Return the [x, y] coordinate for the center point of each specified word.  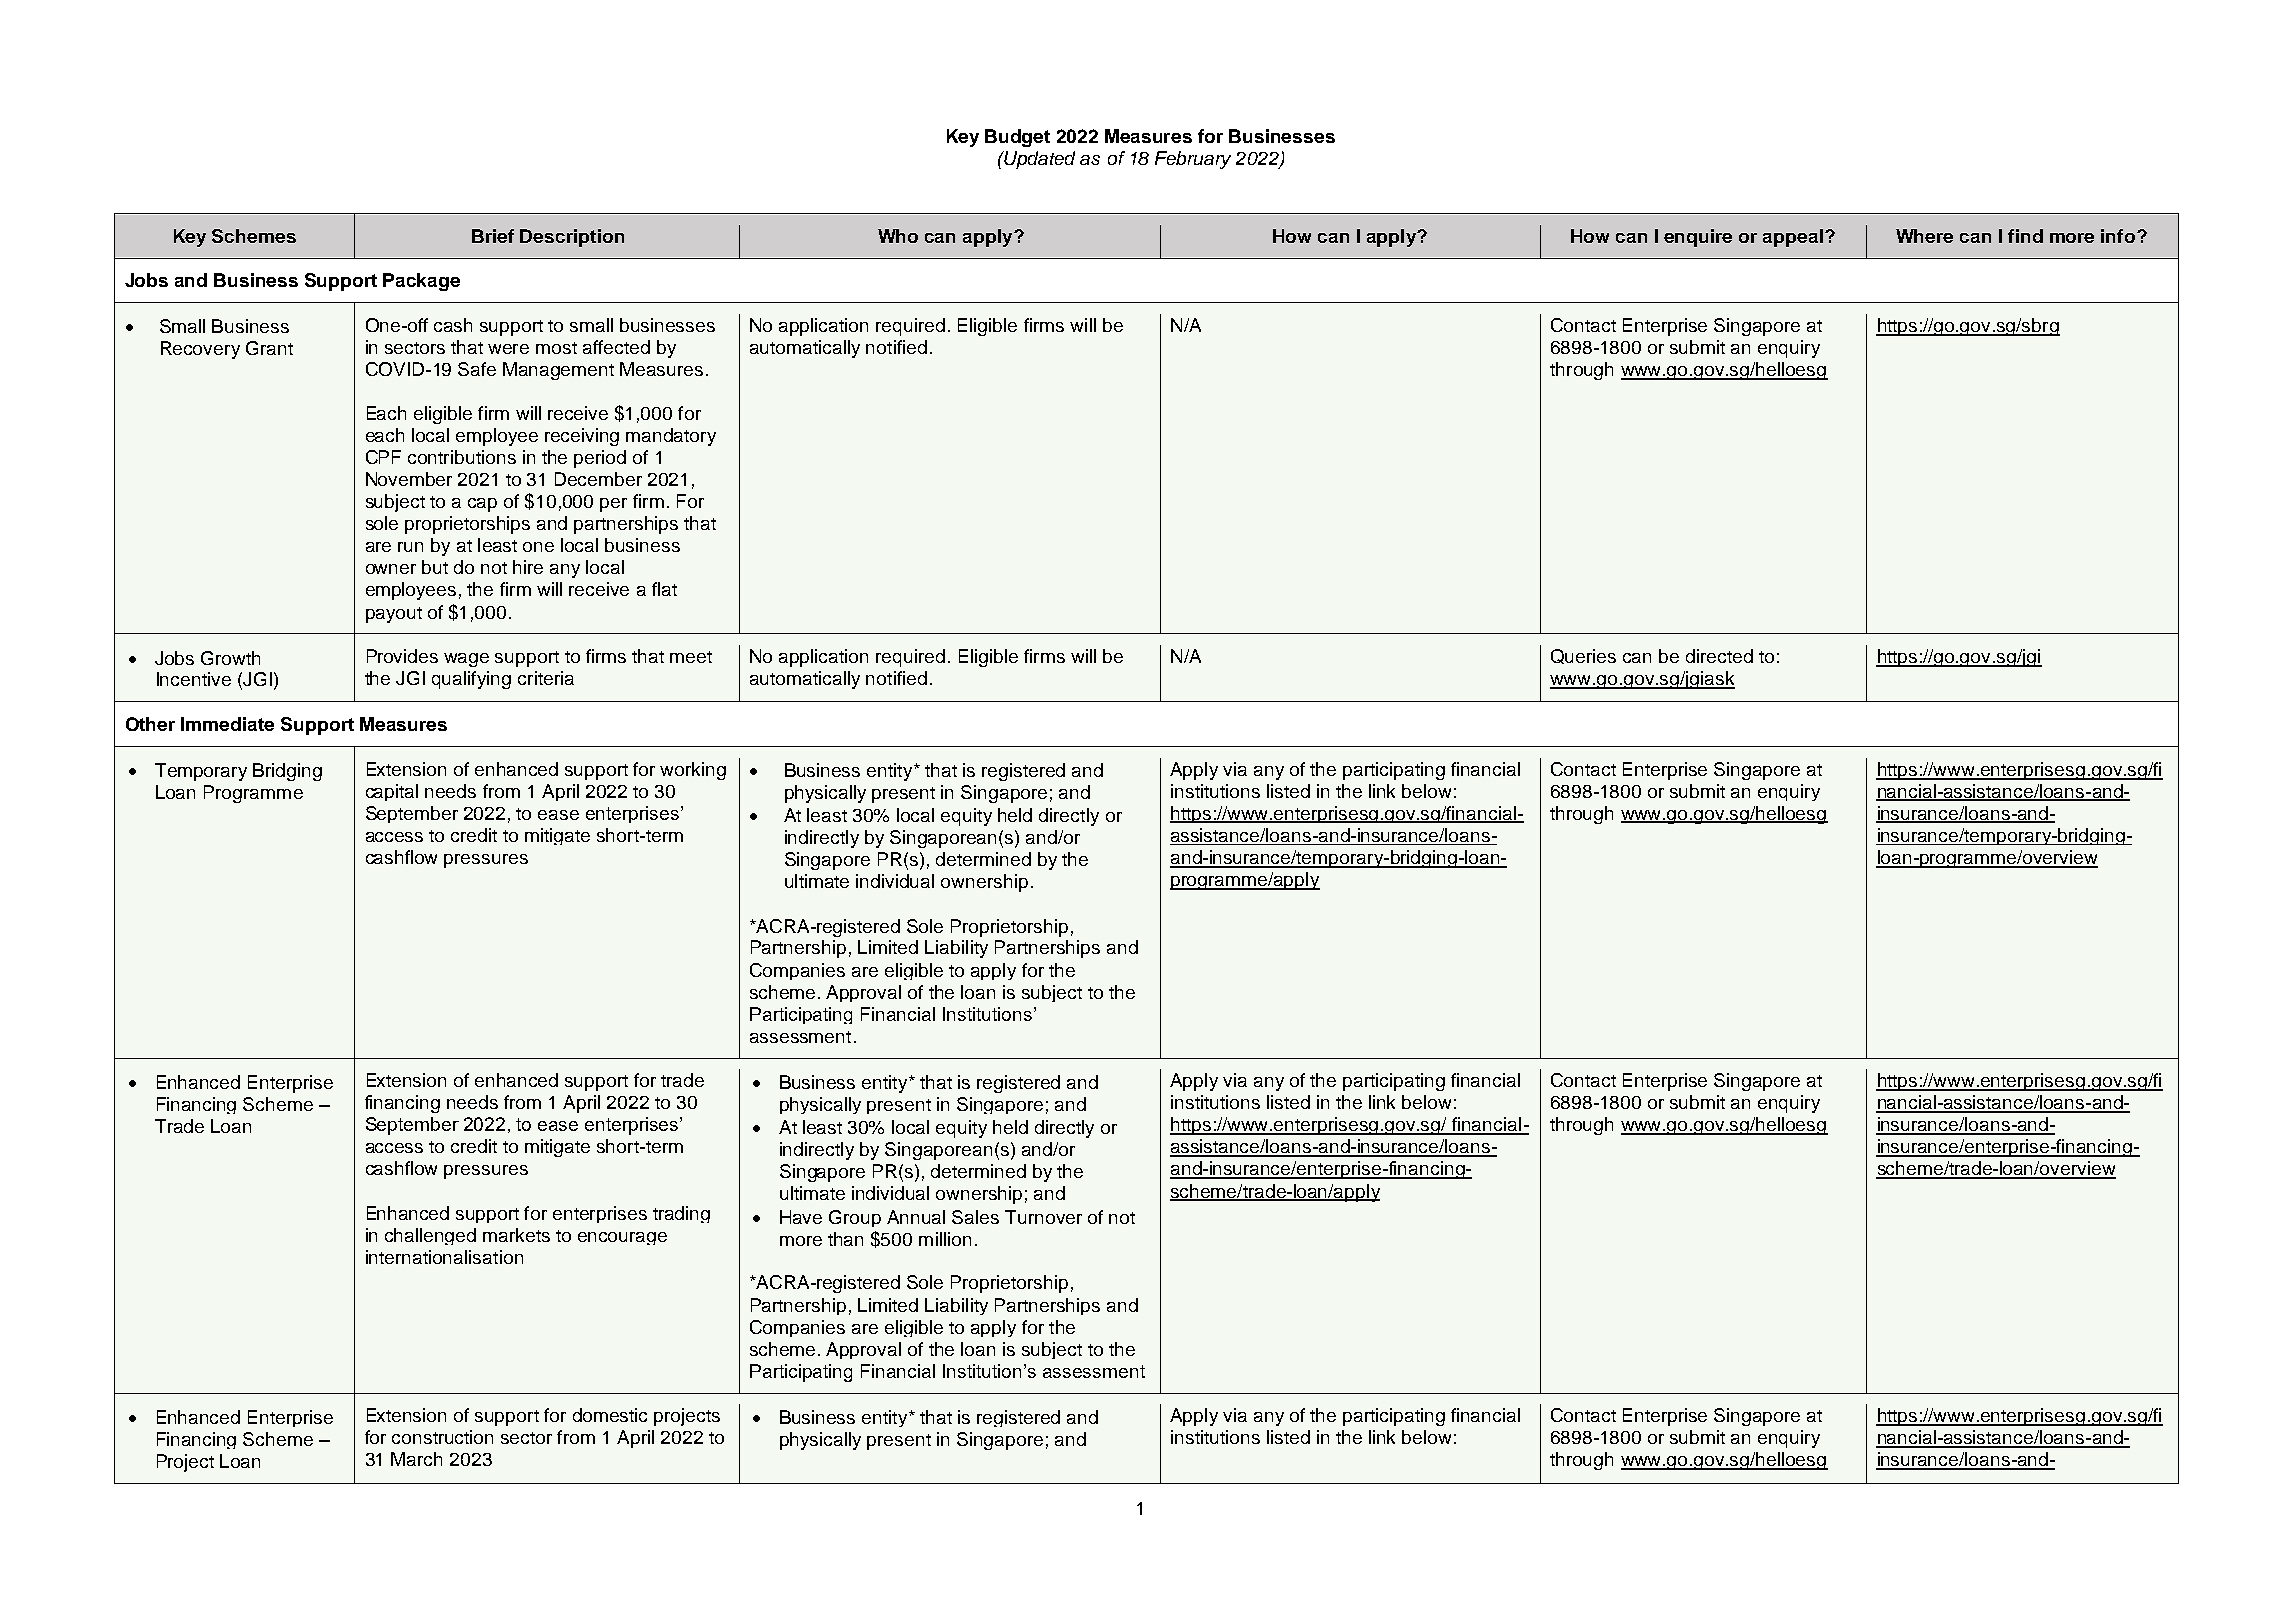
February [1193, 160]
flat [664, 589]
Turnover [1043, 1217]
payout [394, 615]
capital [392, 792]
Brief [493, 236]
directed [1719, 656]
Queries [1583, 656]
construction [442, 1437]
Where [1924, 236]
